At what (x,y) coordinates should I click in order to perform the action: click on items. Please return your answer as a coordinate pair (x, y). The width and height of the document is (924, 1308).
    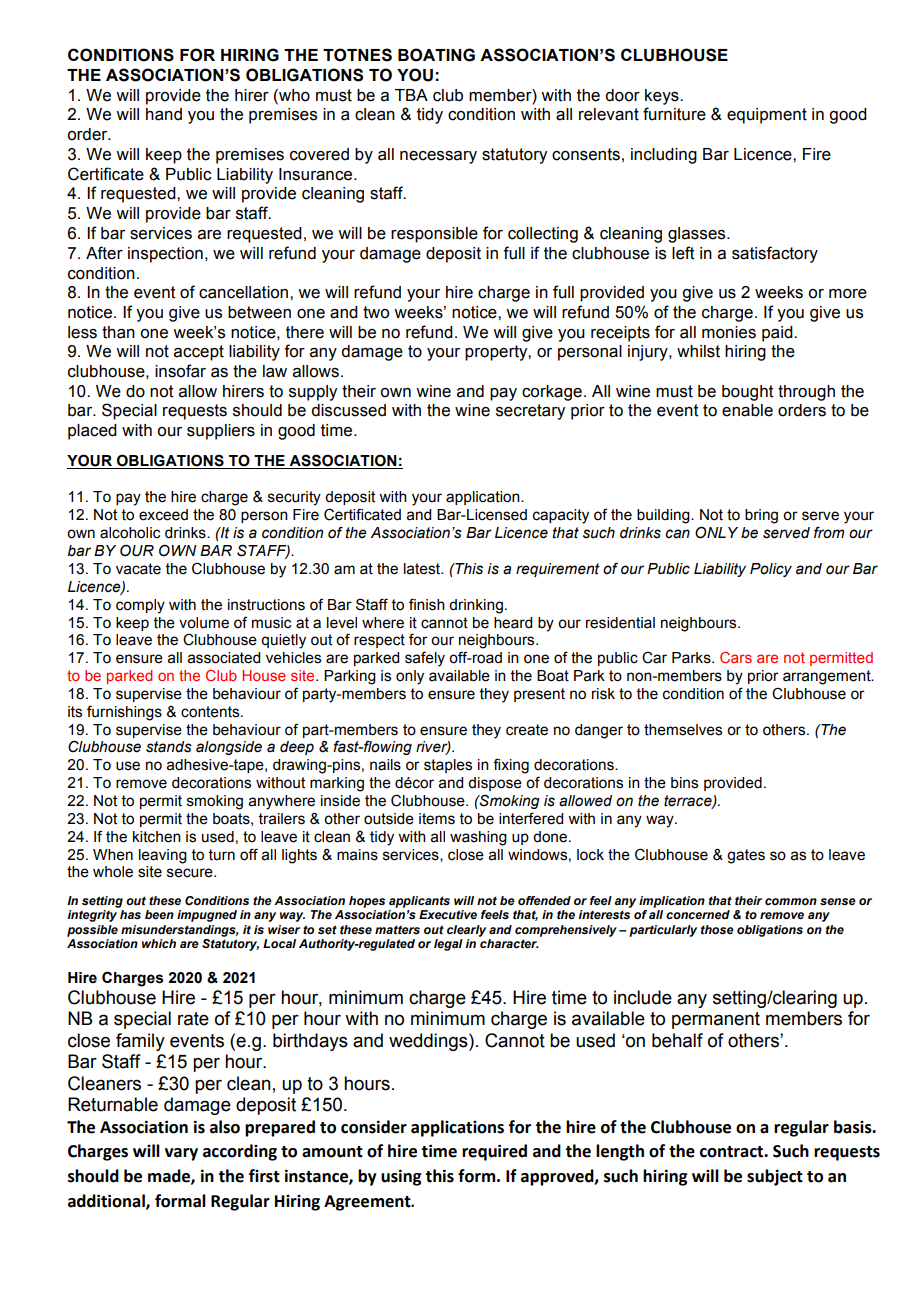
    Looking at the image, I should click on (437, 819).
